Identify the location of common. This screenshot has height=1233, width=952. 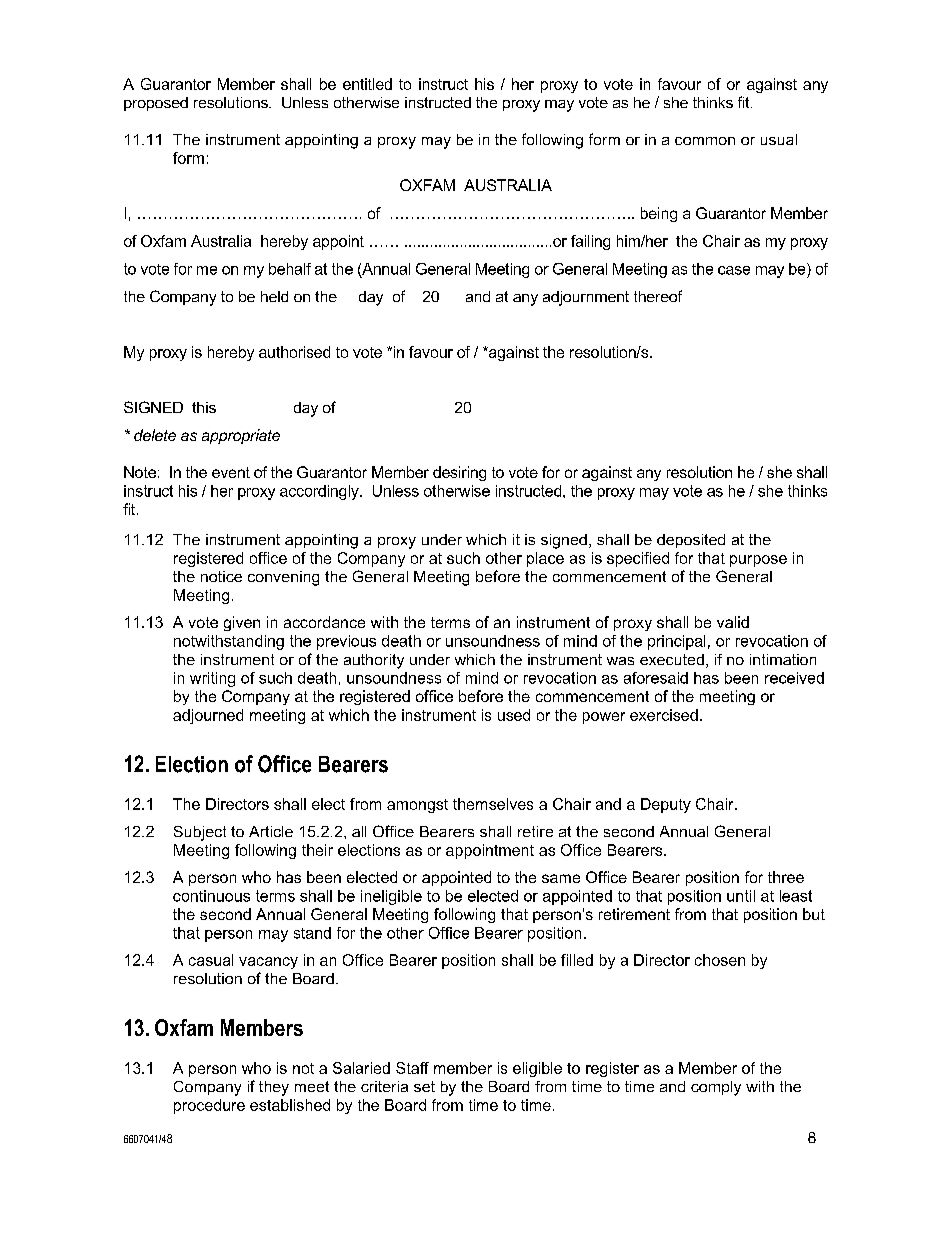
(705, 141).
